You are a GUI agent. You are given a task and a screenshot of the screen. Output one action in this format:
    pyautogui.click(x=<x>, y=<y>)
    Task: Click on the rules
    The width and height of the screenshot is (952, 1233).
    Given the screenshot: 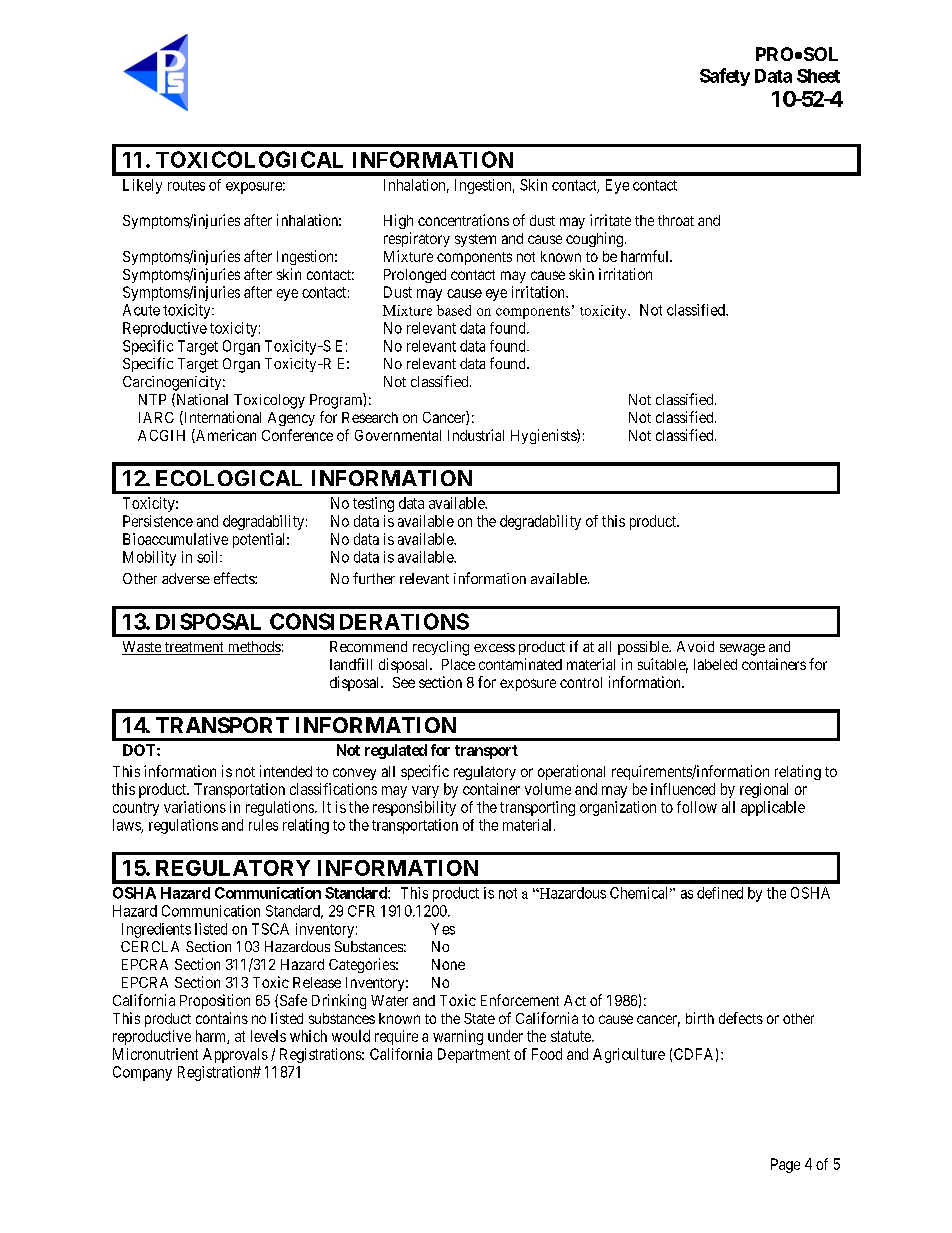 What is the action you would take?
    pyautogui.click(x=263, y=825)
